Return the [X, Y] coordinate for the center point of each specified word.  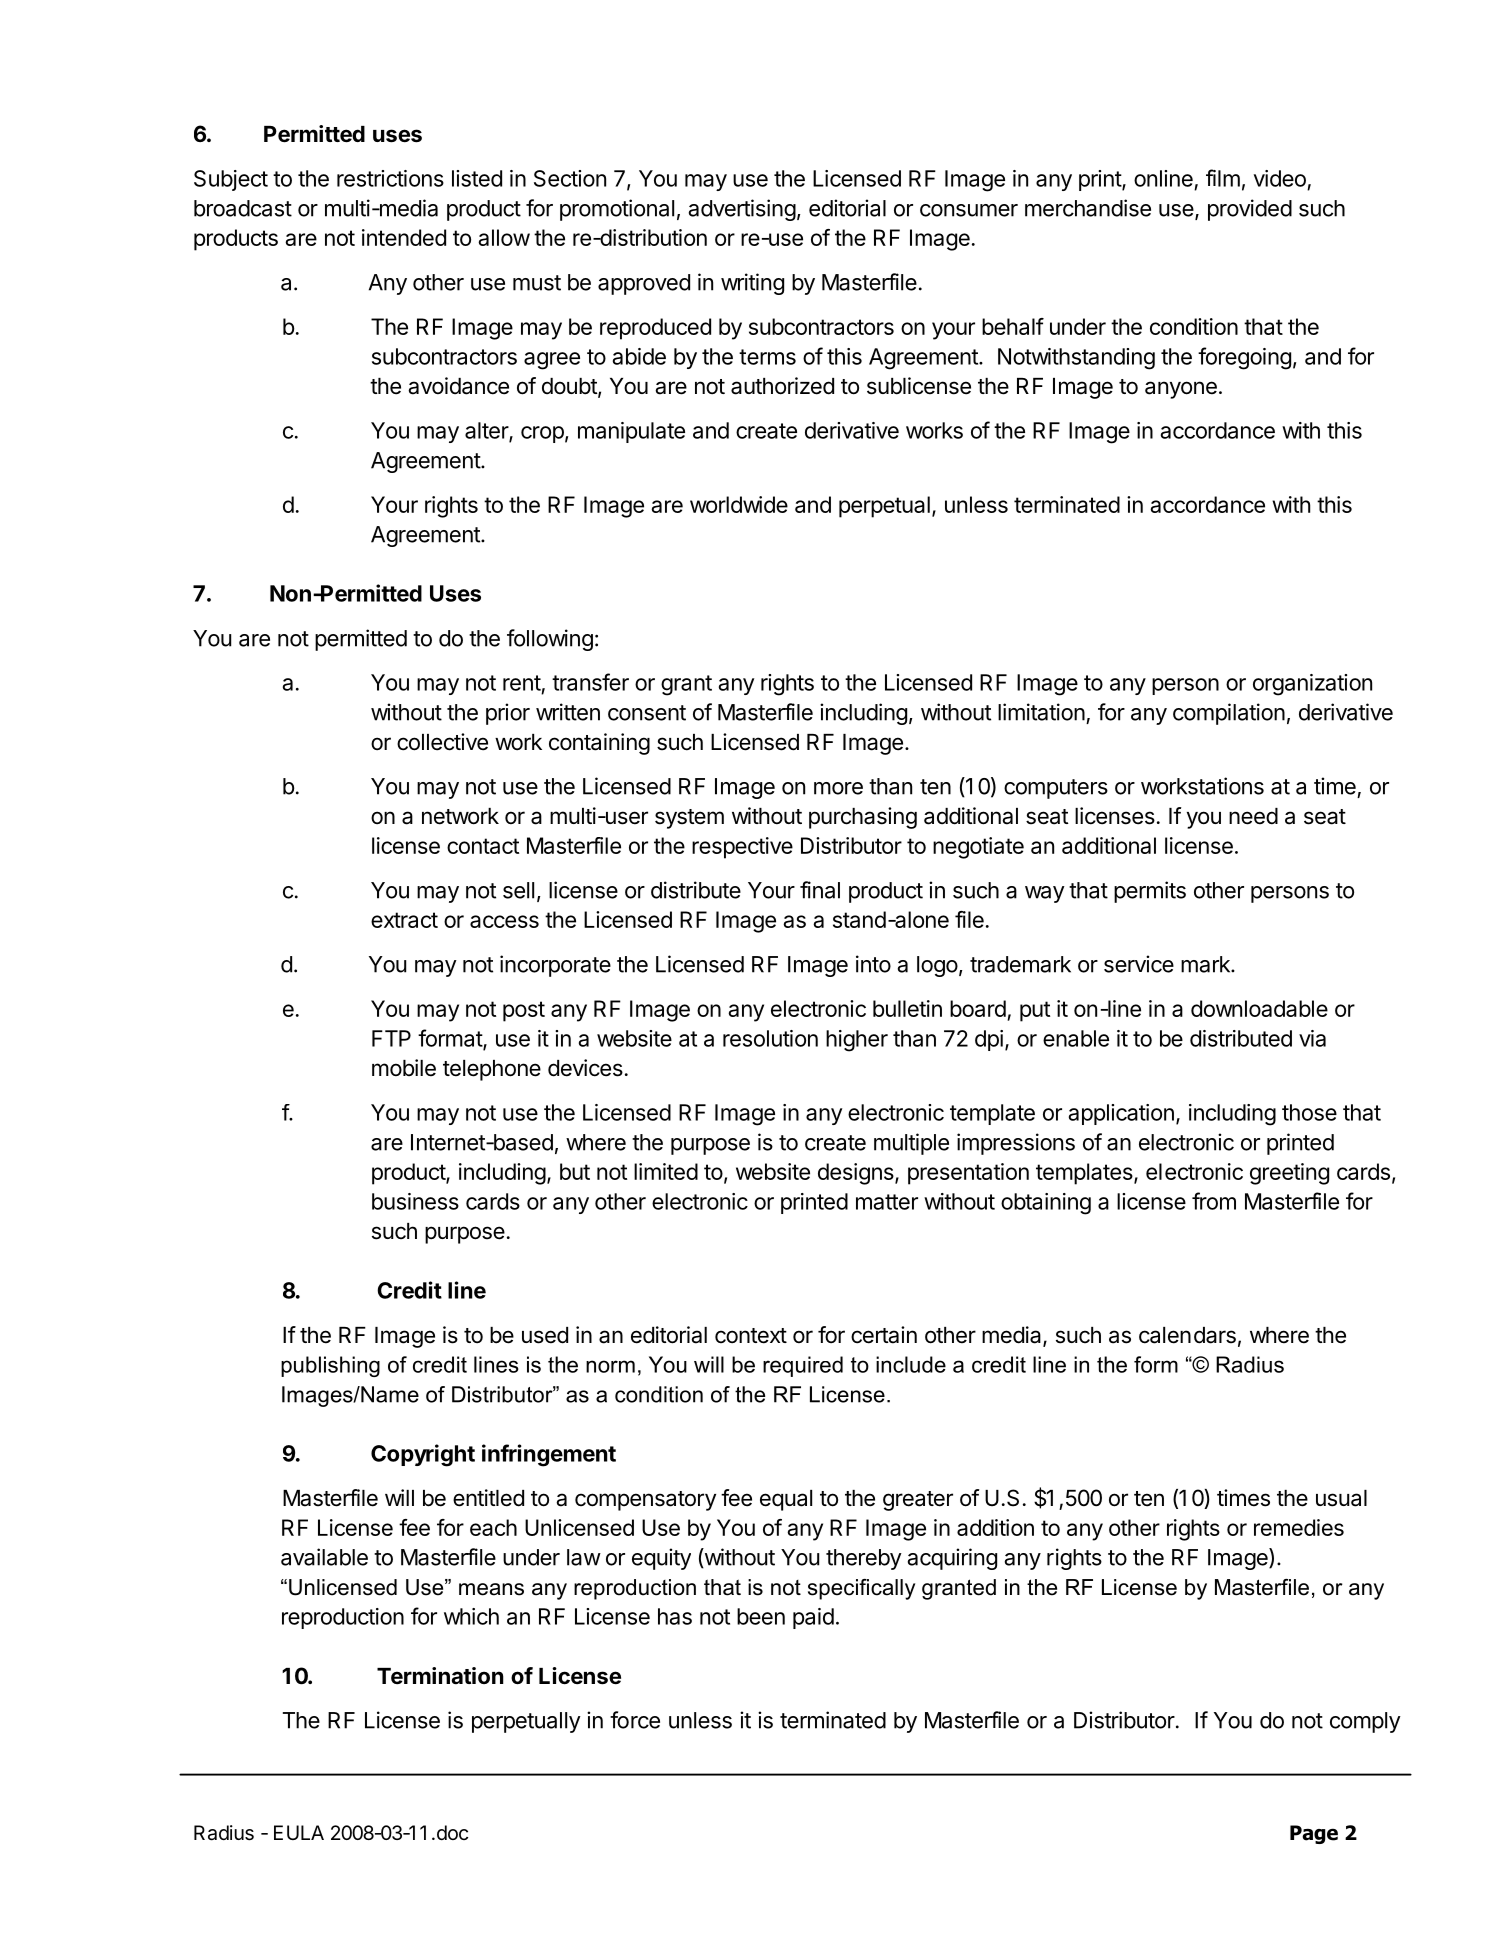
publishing [330, 1366]
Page [1314, 1834]
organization [1312, 685]
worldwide [739, 504]
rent [522, 683]
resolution [770, 1038]
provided [1250, 210]
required [803, 1366]
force [635, 1720]
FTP [391, 1038]
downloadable [1259, 1008]
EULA [299, 1832]
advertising [742, 210]
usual [1341, 1498]
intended [404, 237]
